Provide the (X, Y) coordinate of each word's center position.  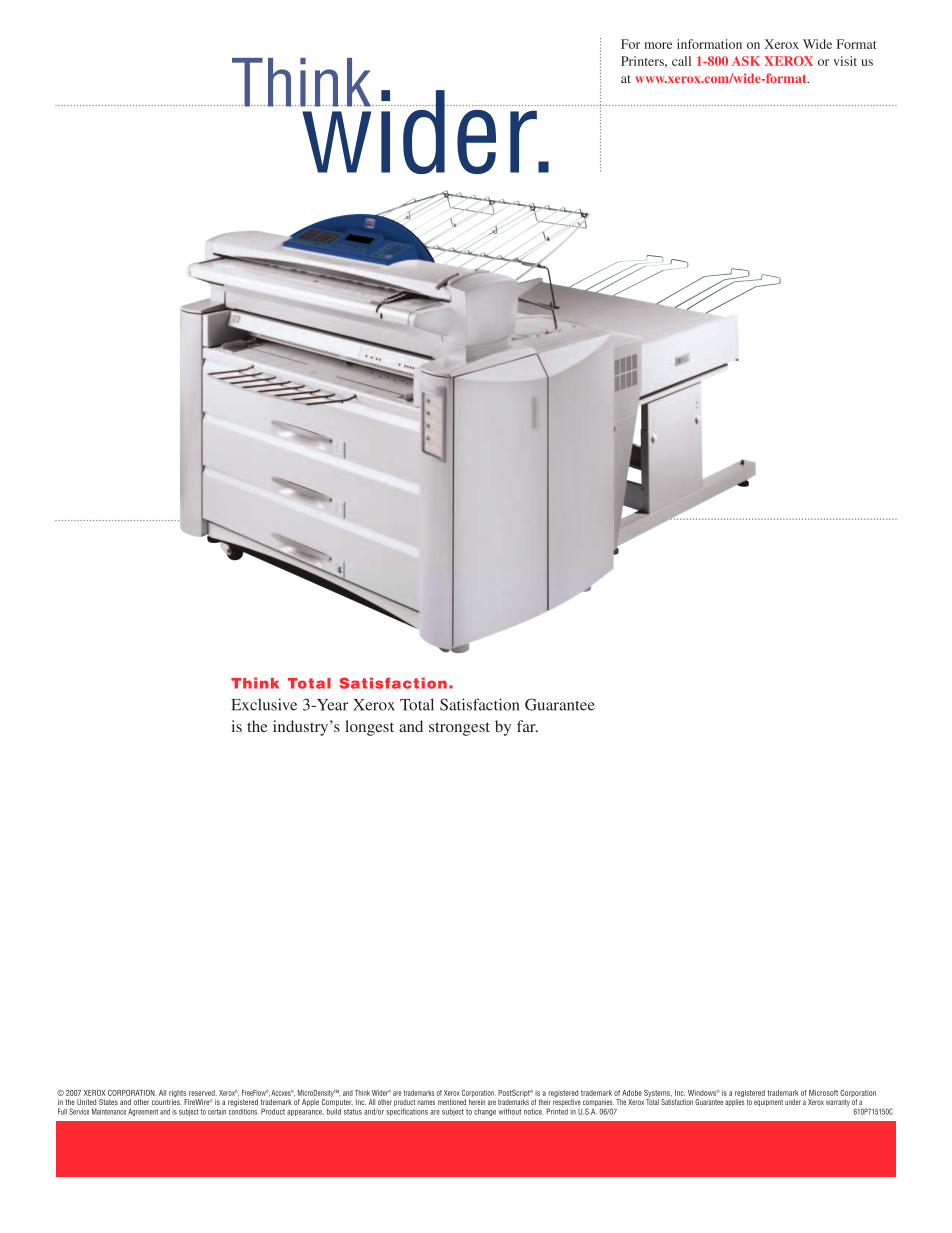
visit (845, 61)
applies (735, 1103)
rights (177, 1095)
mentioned (452, 1102)
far (527, 726)
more (658, 45)
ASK (746, 61)
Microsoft (823, 1093)
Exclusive (264, 704)
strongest (459, 729)
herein (477, 1102)
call (681, 61)
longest (369, 728)
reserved (203, 1093)
